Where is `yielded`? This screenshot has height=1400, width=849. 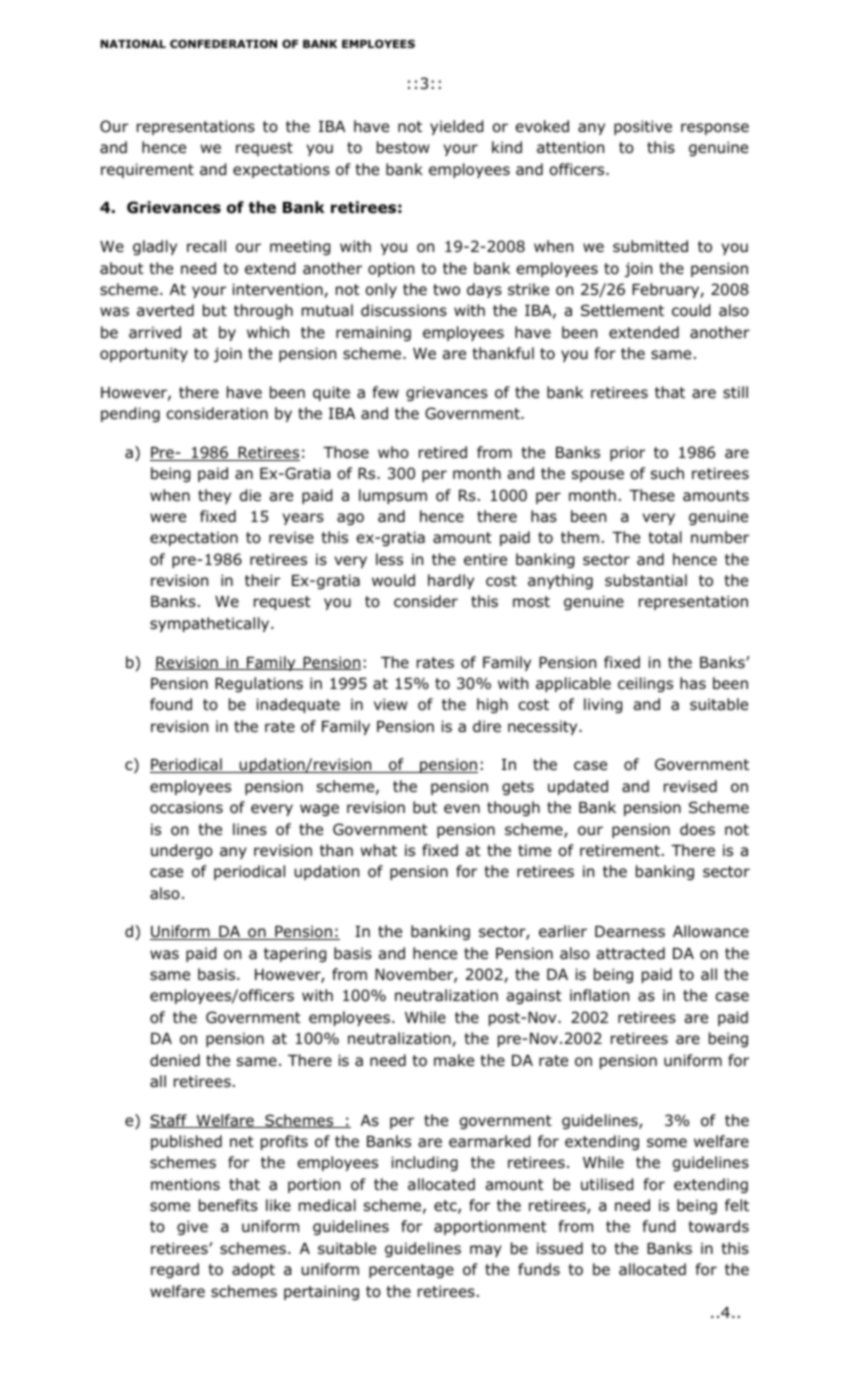 yielded is located at coordinates (456, 127).
